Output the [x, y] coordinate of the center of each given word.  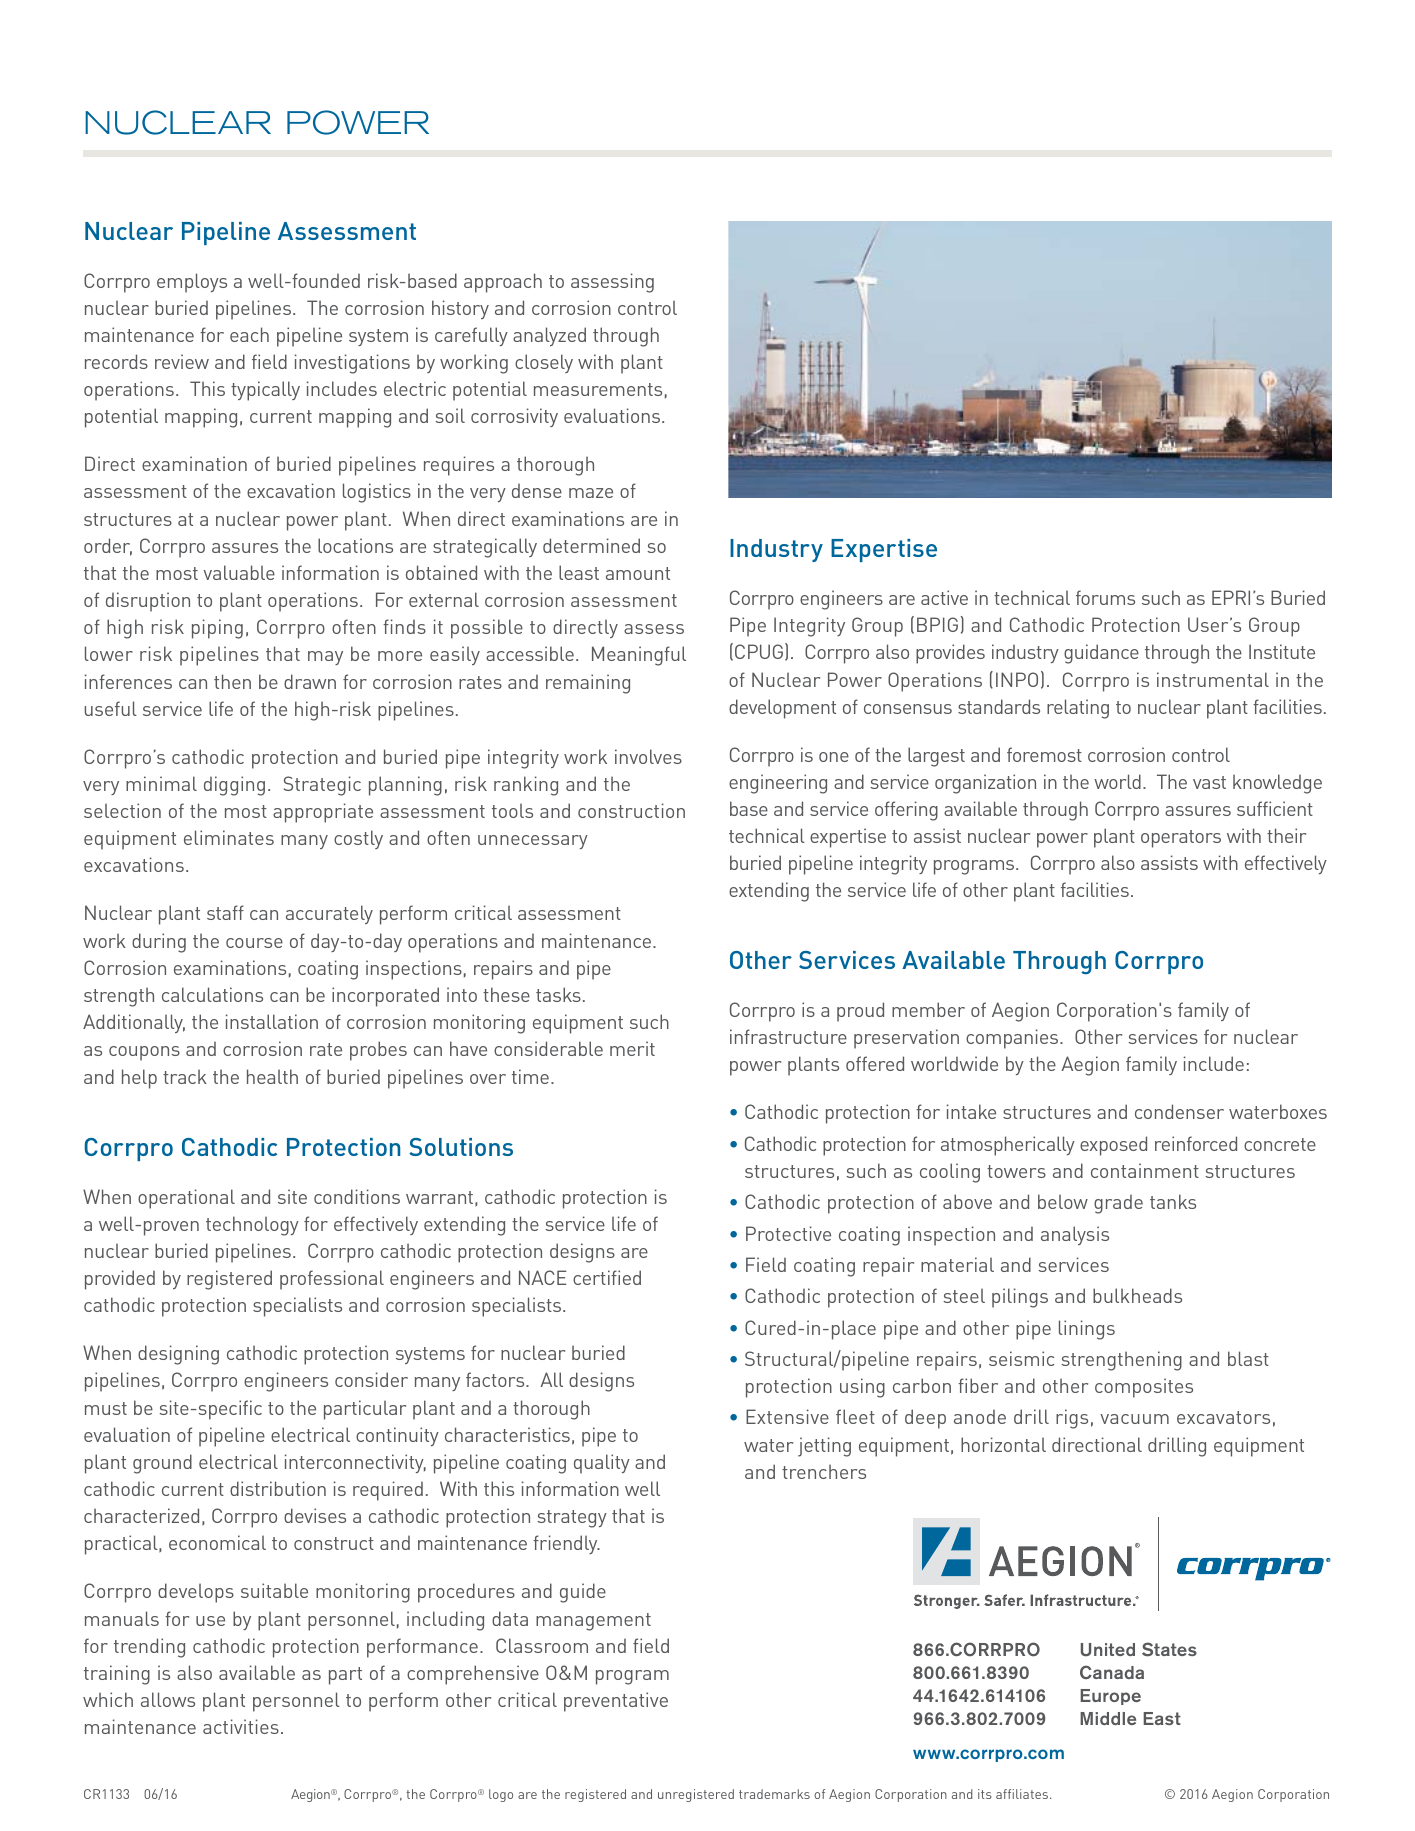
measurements [598, 389]
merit [632, 1048]
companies [1013, 1039]
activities [241, 1726]
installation [272, 1021]
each [249, 334]
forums [1105, 597]
